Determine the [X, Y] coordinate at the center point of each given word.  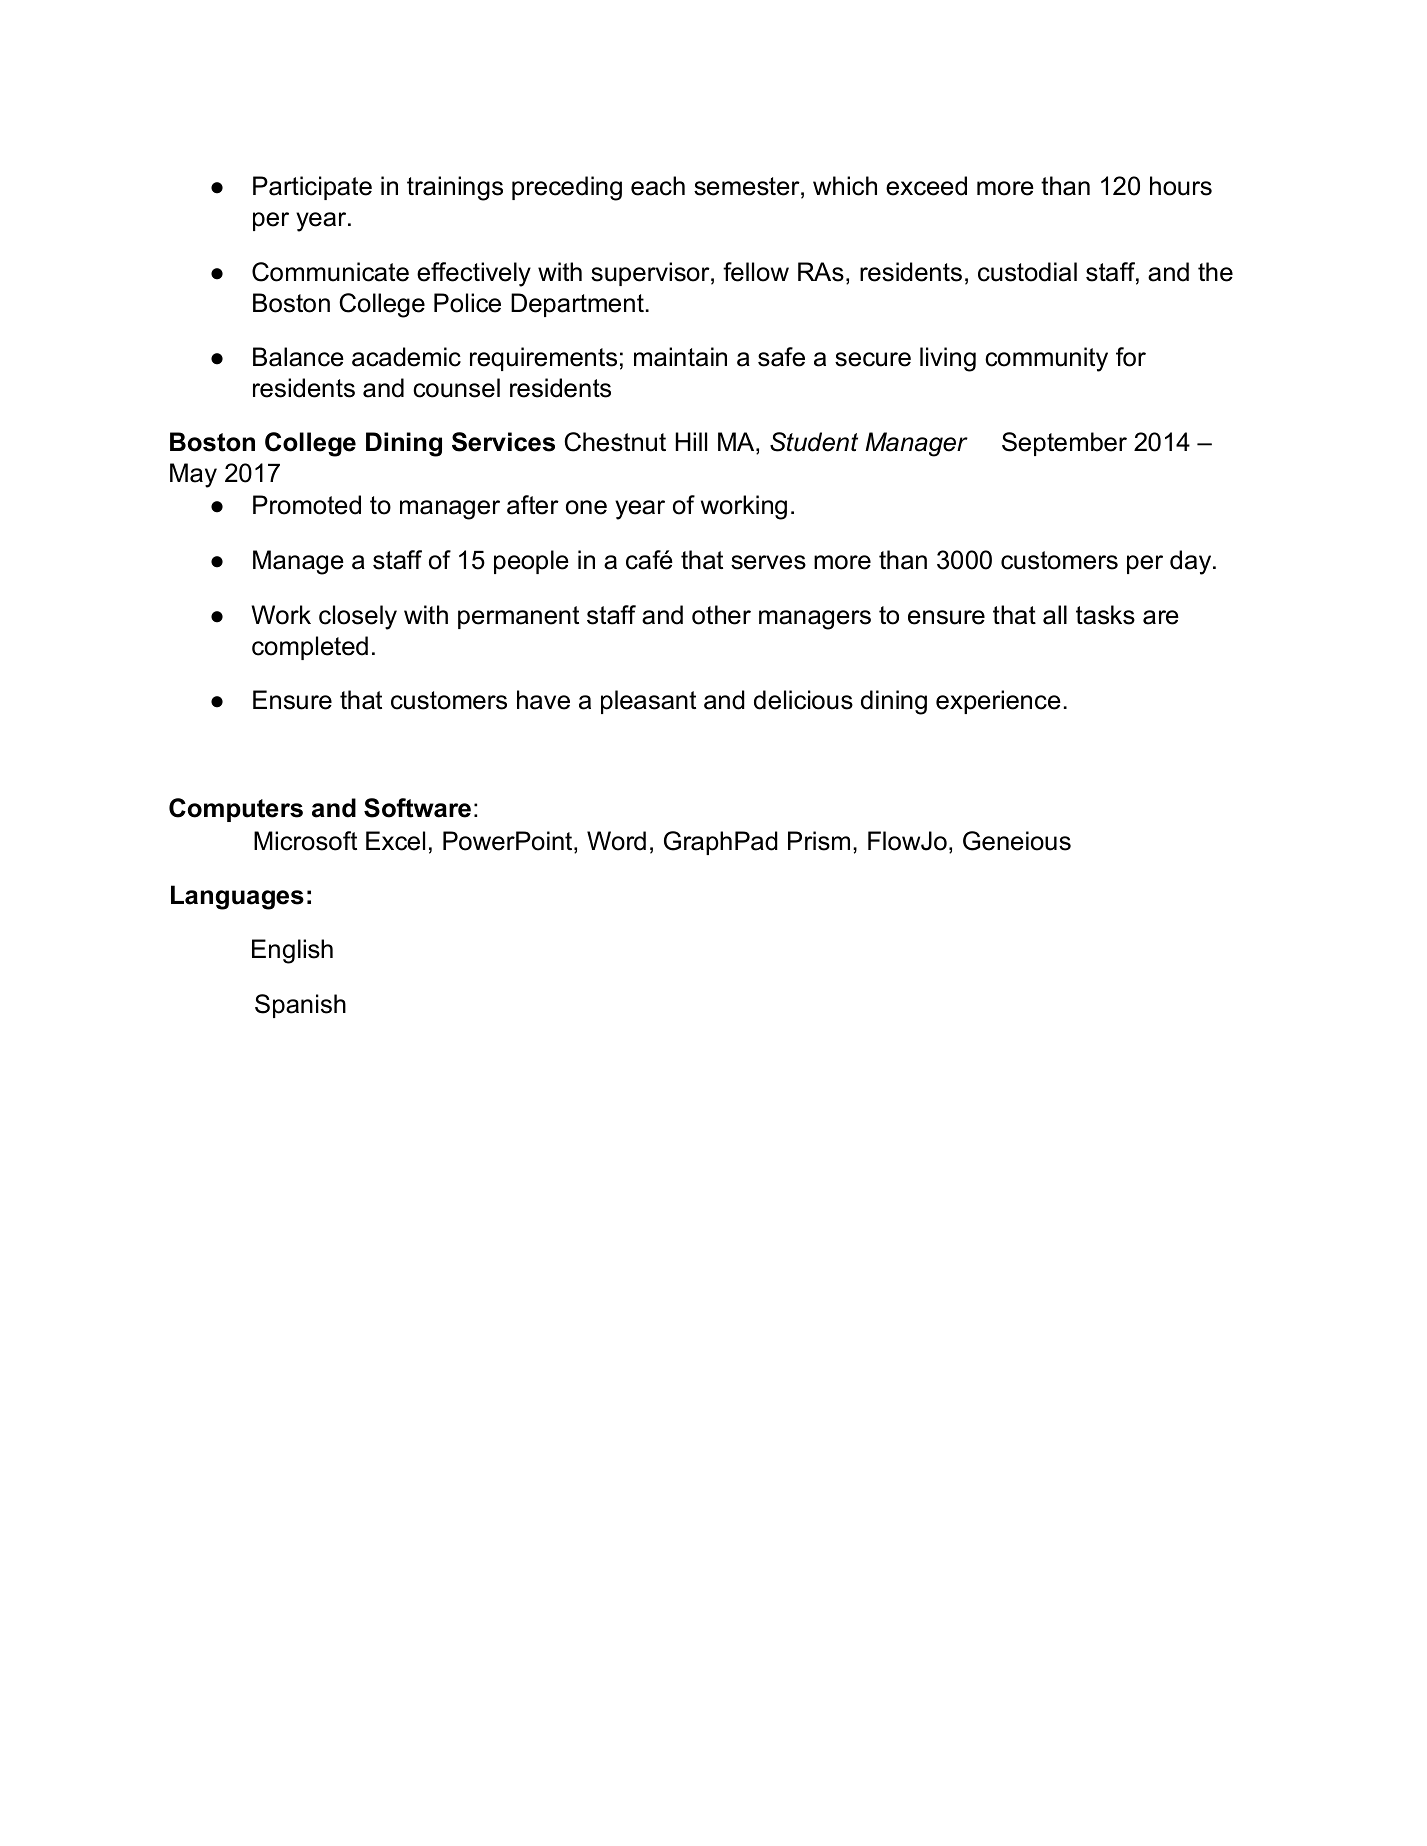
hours [1181, 186]
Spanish [300, 1006]
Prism [819, 841]
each [658, 186]
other [721, 615]
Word [616, 841]
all [1055, 615]
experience [998, 702]
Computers [236, 810]
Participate [312, 188]
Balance [298, 357]
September [1064, 444]
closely [358, 617]
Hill [691, 441]
